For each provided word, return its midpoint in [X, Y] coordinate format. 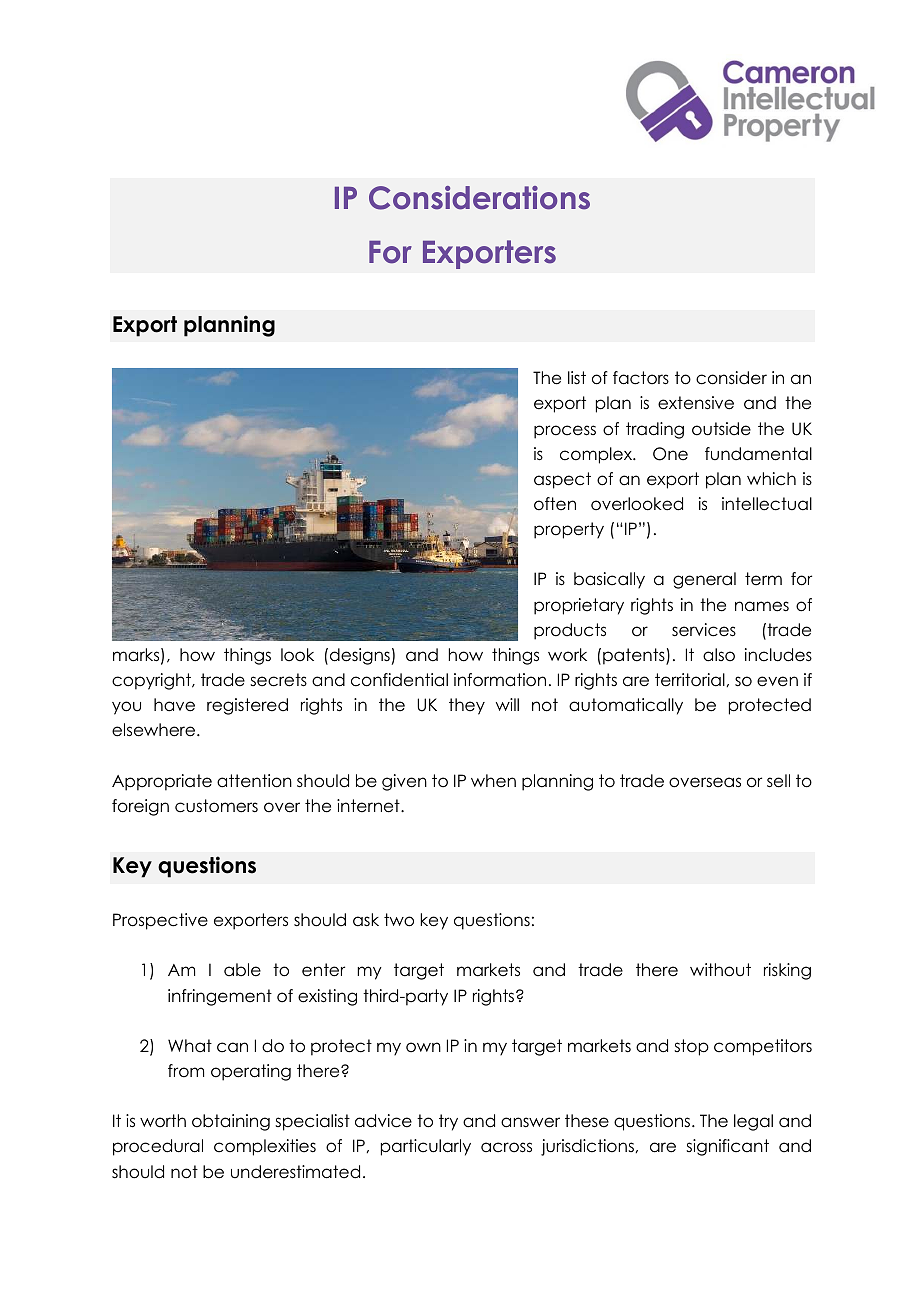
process [565, 432]
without [720, 970]
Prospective [160, 921]
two [399, 920]
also [719, 655]
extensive [696, 403]
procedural [158, 1147]
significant [727, 1147]
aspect [562, 480]
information [500, 680]
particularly [426, 1147]
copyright [152, 681]
